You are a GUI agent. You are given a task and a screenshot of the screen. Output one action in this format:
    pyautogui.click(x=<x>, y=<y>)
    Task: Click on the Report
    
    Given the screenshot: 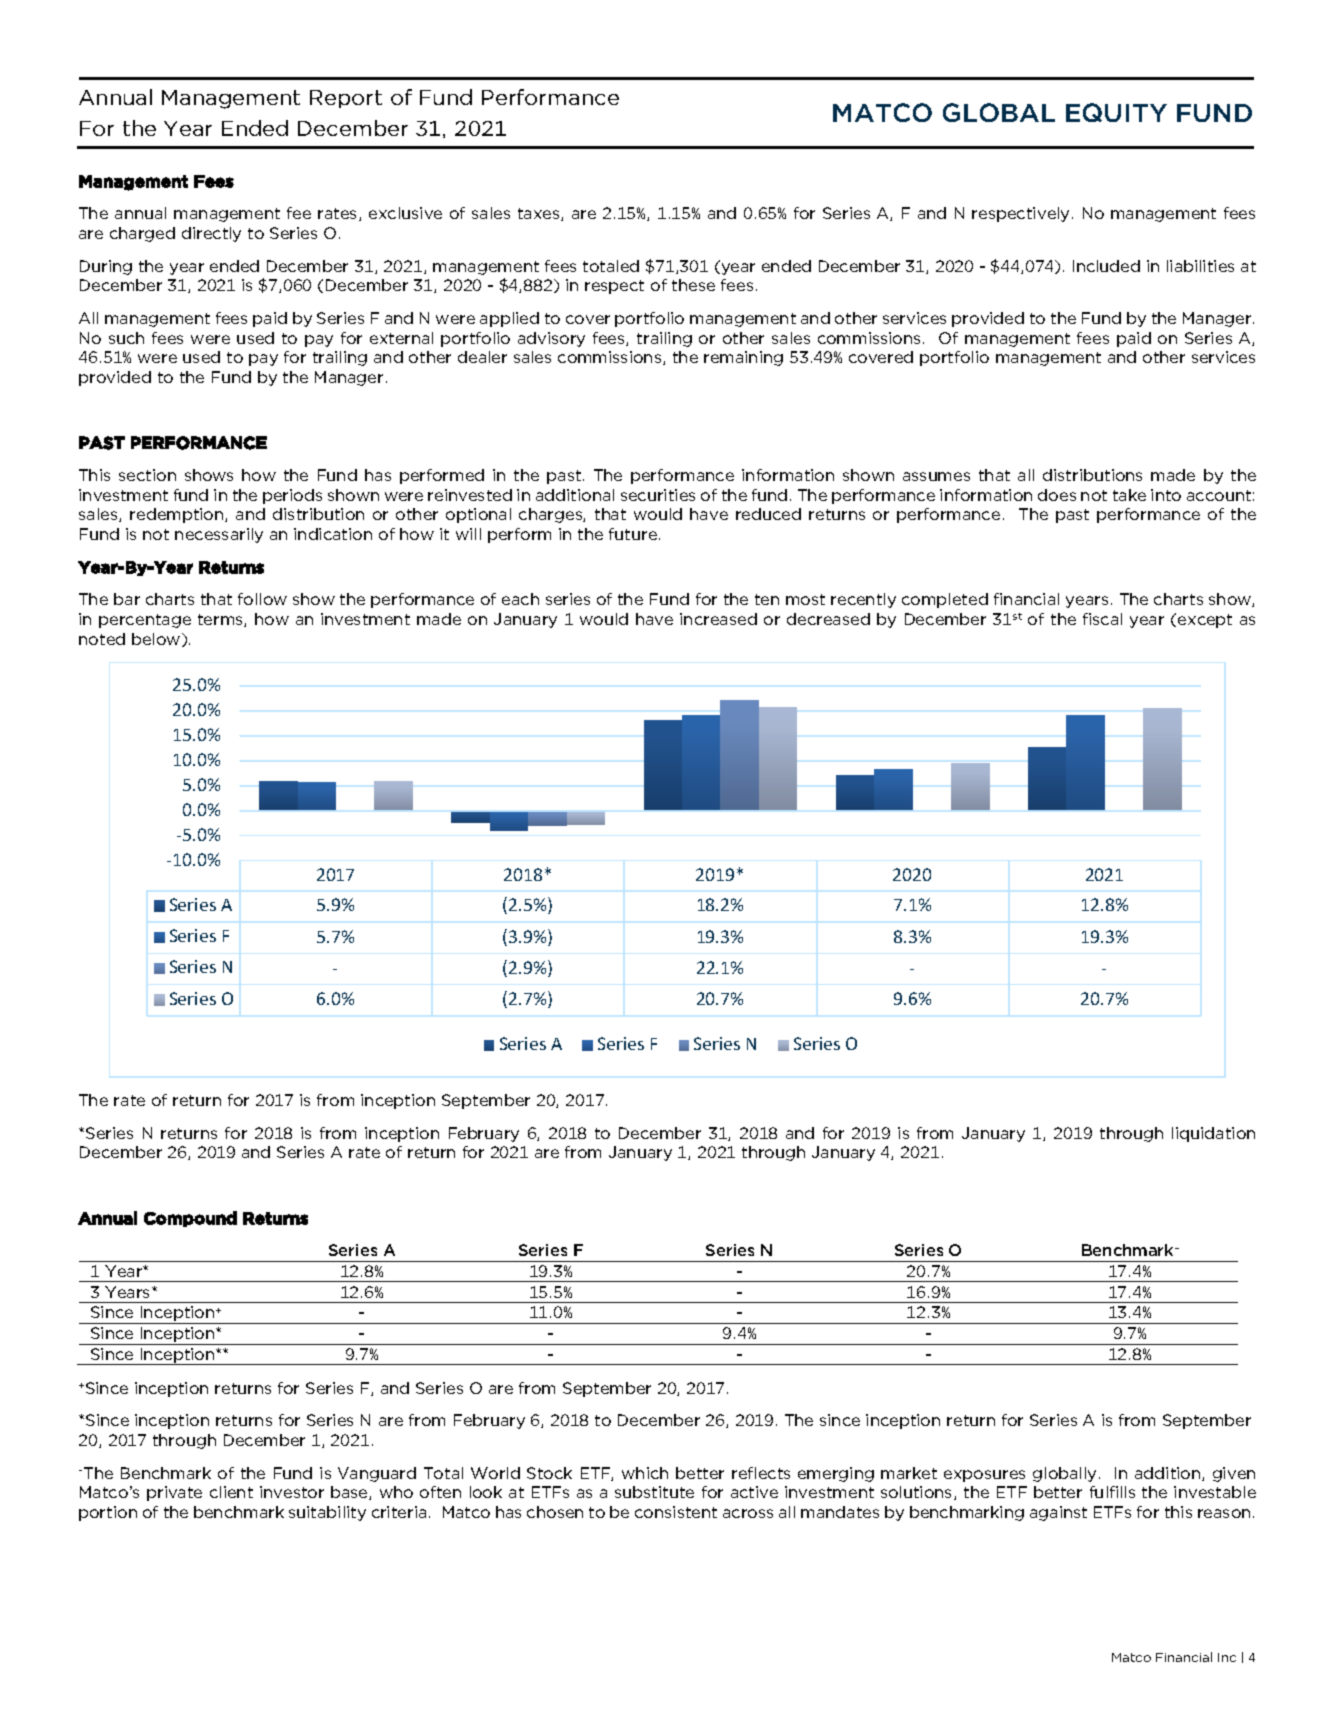 What is the action you would take?
    pyautogui.click(x=346, y=99)
